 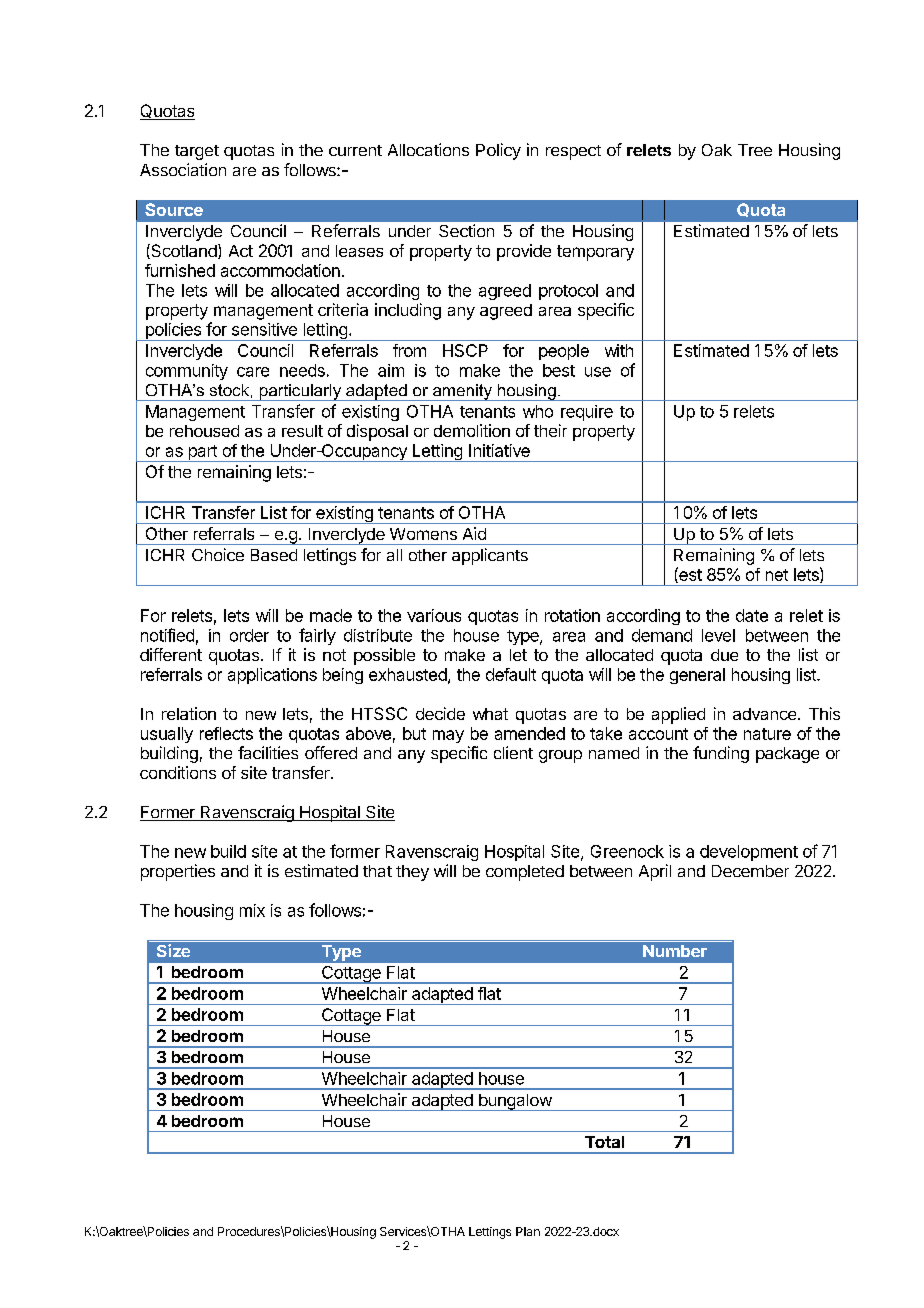 What do you see at coordinates (528, 1231) in the screenshot?
I see `Plan` at bounding box center [528, 1231].
